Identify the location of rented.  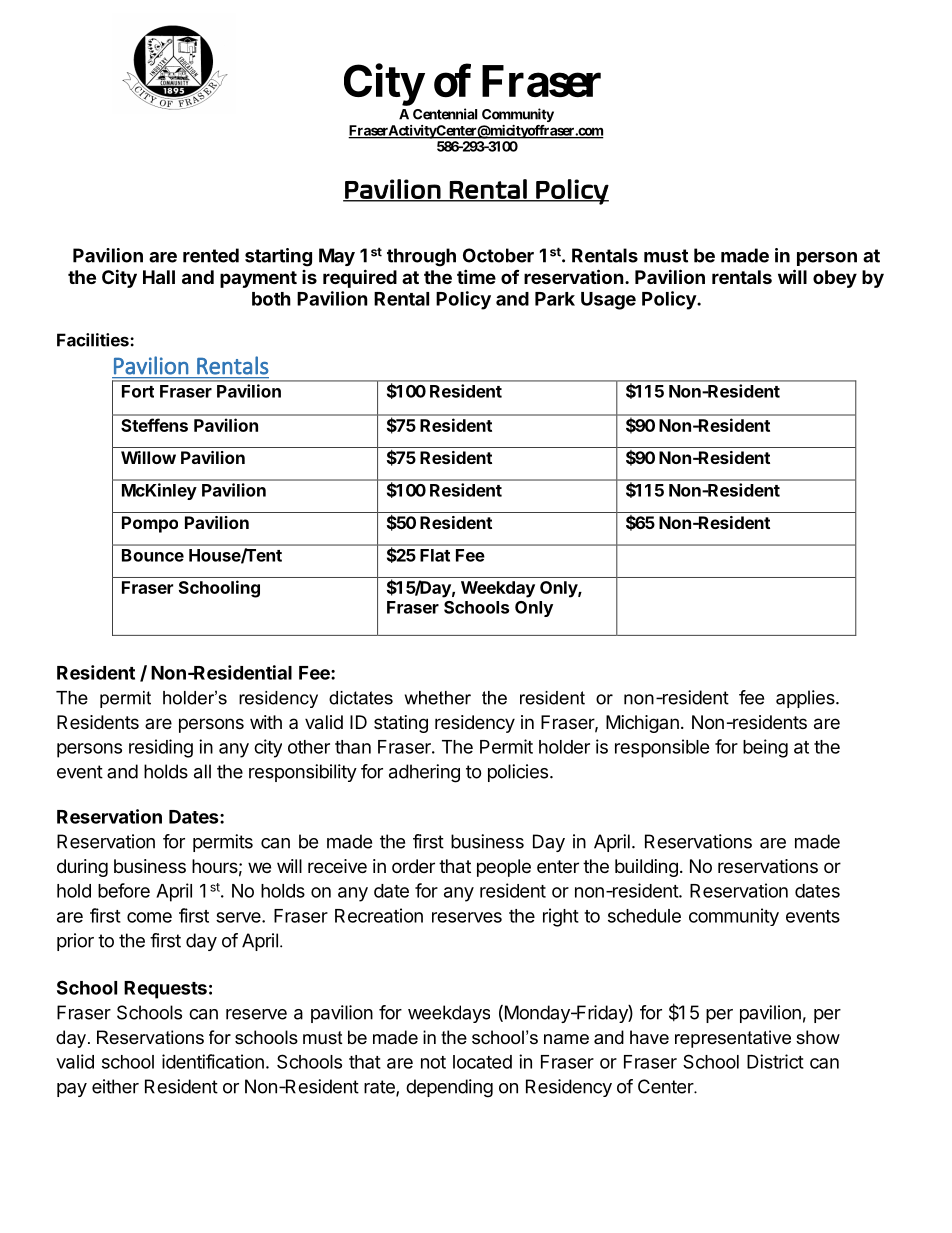
(211, 255).
